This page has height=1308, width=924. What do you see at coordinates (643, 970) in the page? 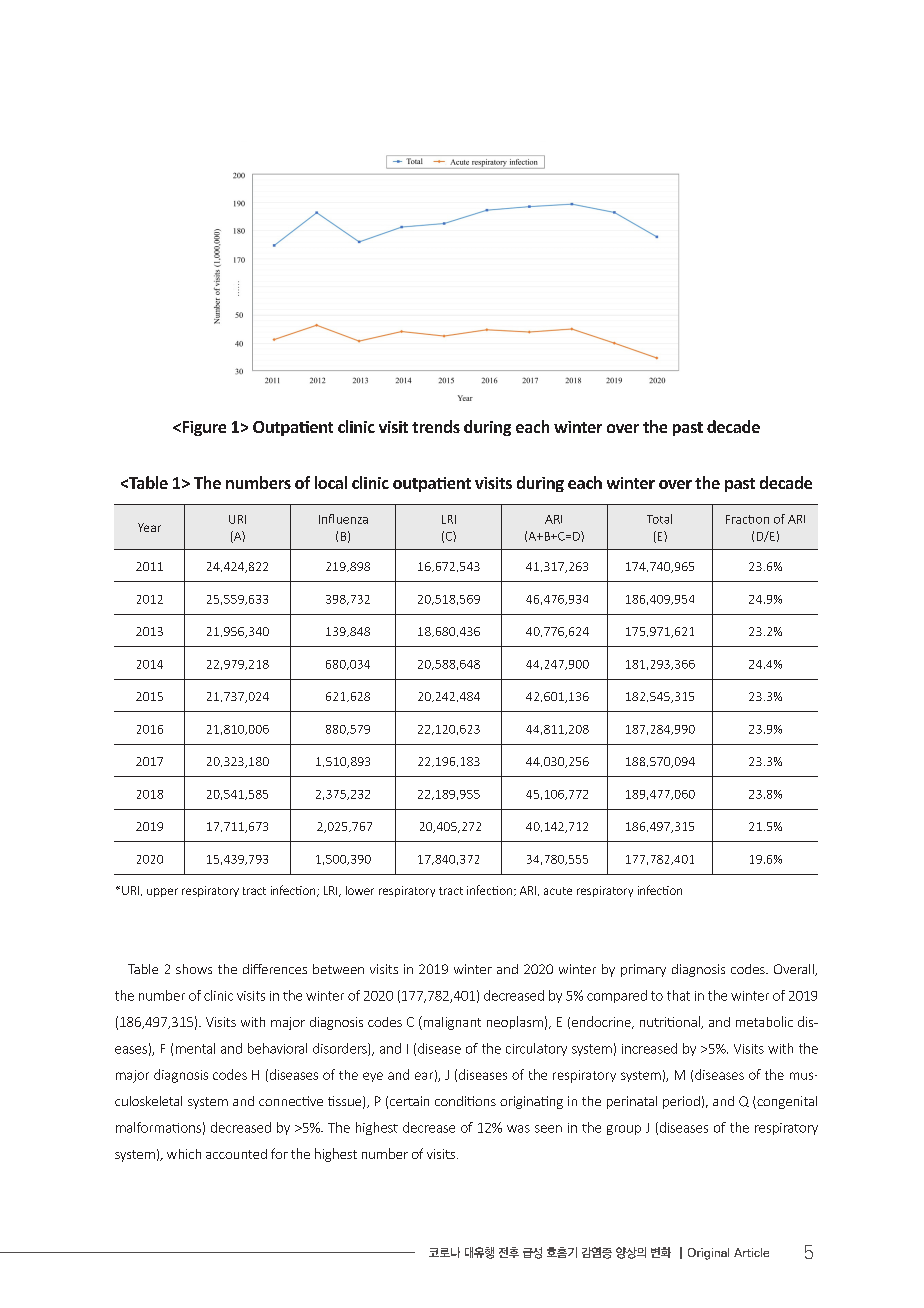
I see `primary` at bounding box center [643, 970].
